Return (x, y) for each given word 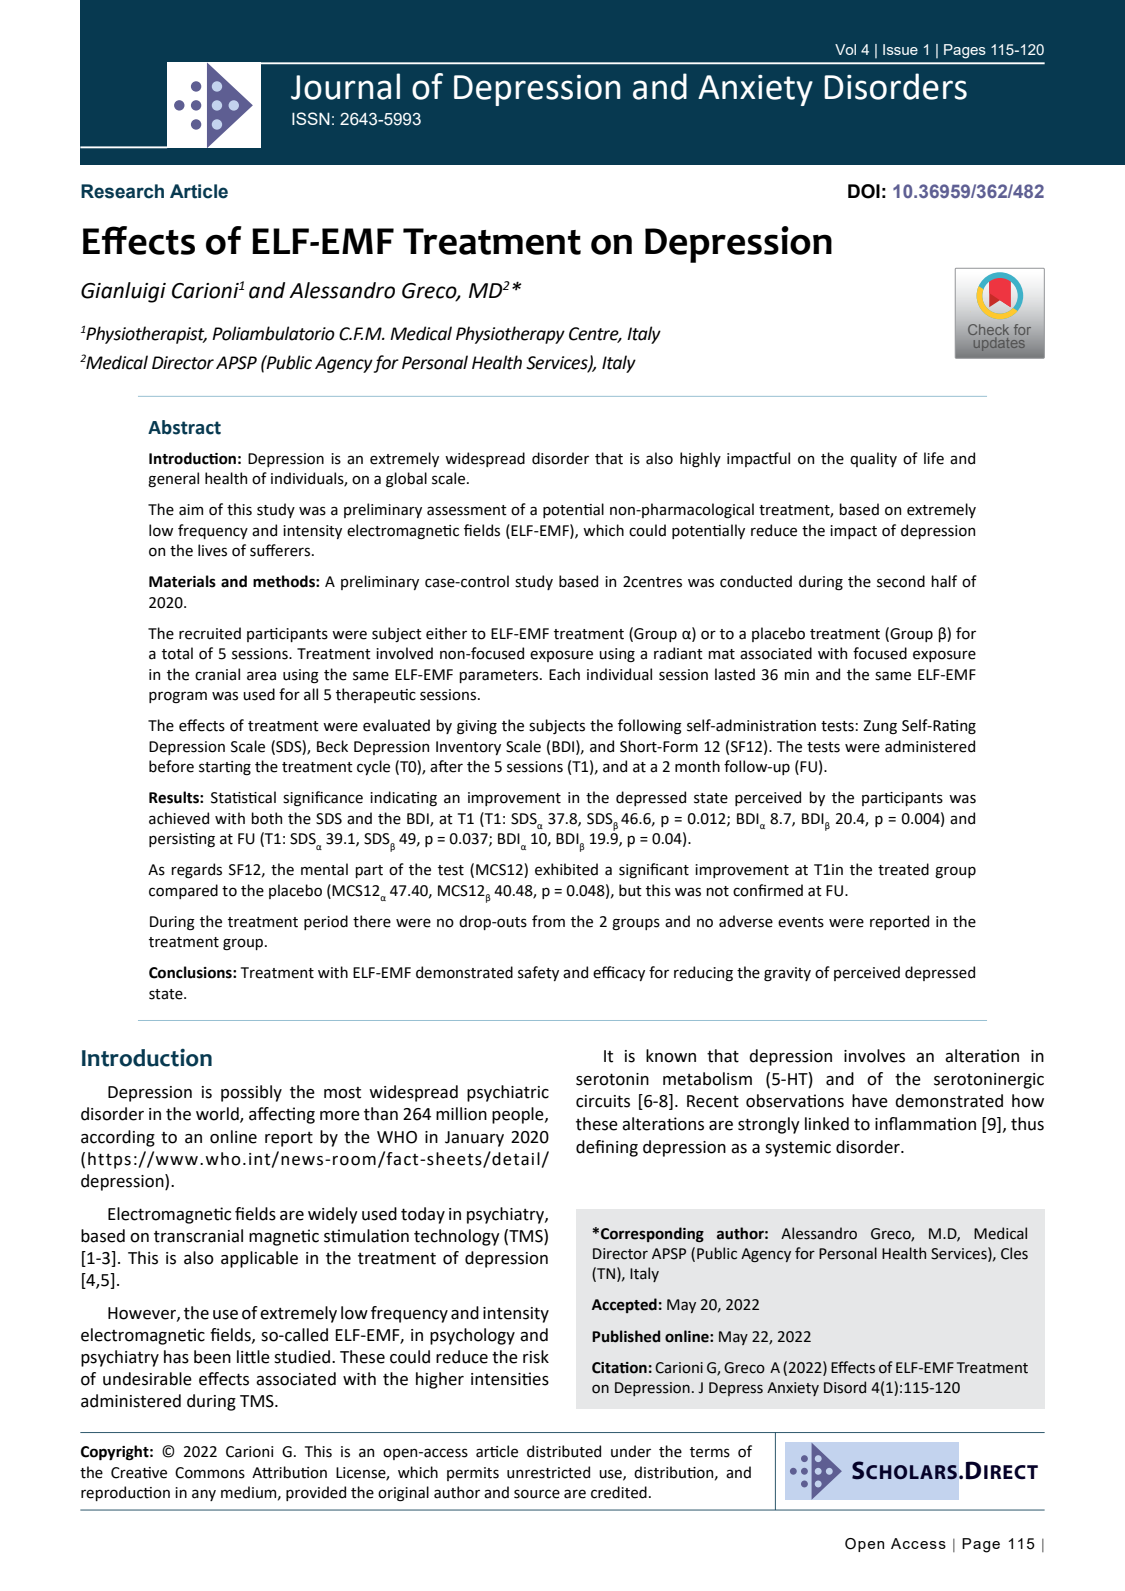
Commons (210, 1473)
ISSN (311, 118)
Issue (900, 49)
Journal (345, 86)
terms (710, 1452)
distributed (564, 1451)
